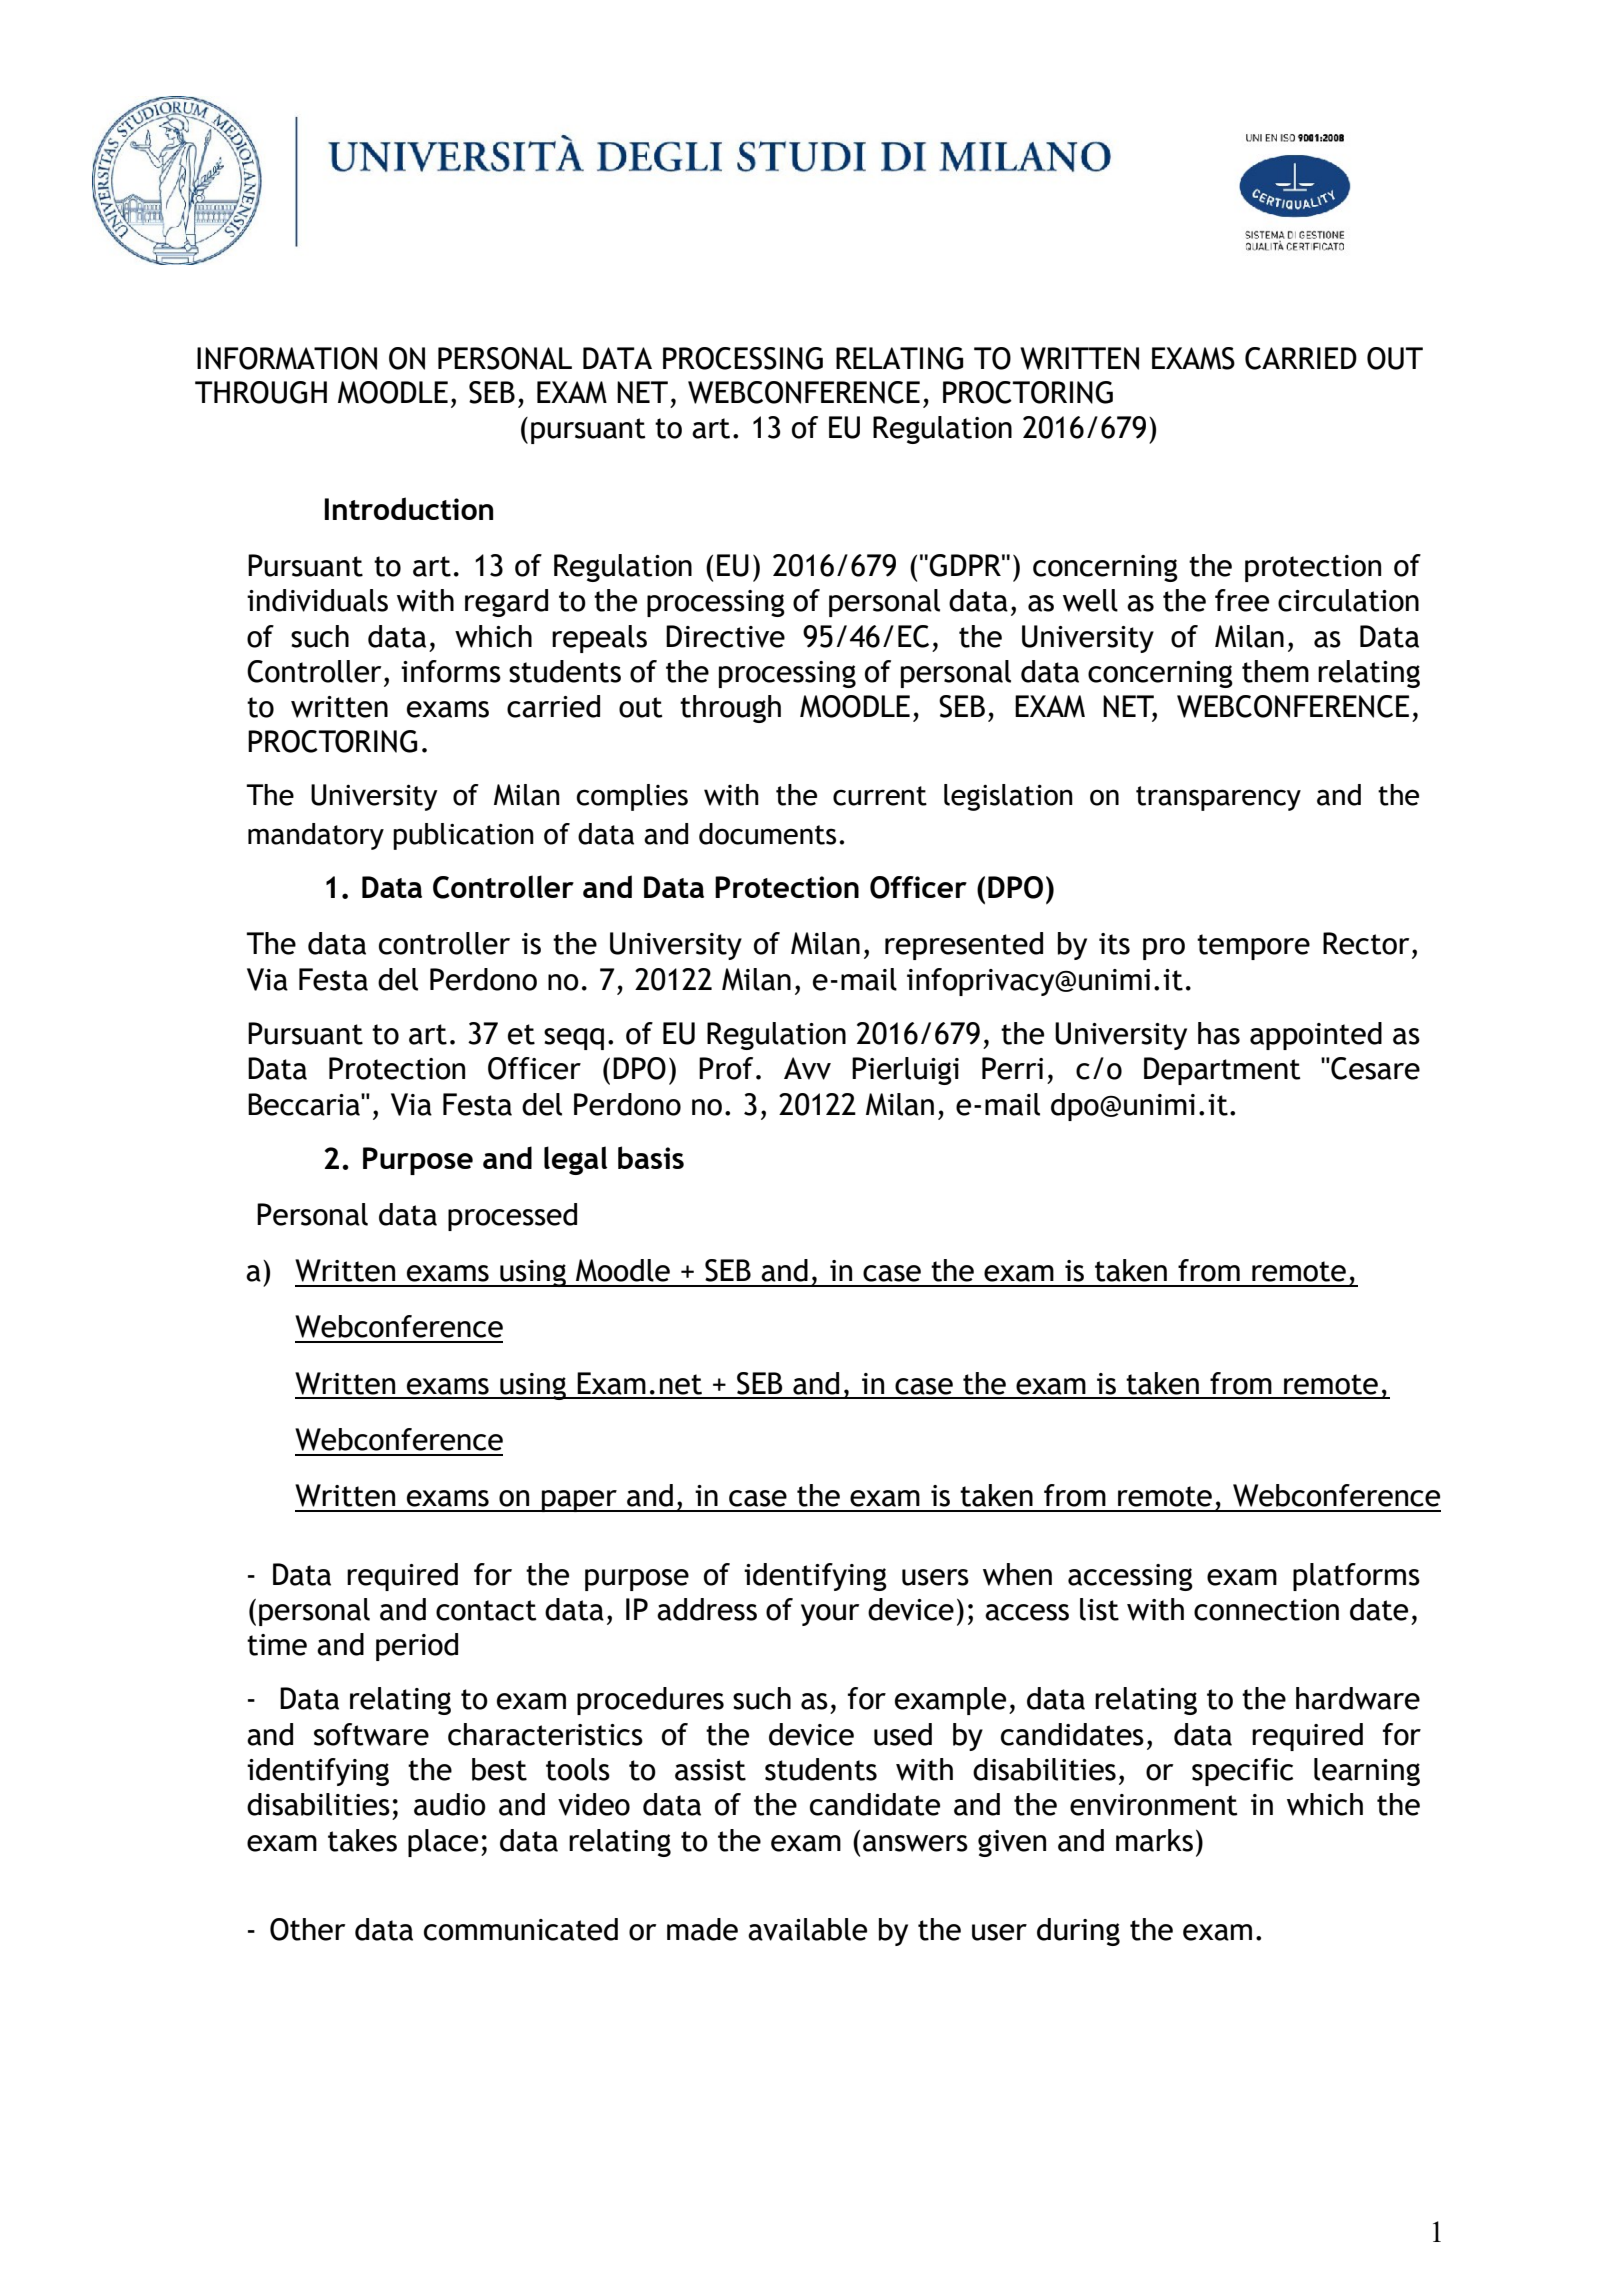 This document has height=2283, width=1613. I want to click on free, so click(1242, 600).
